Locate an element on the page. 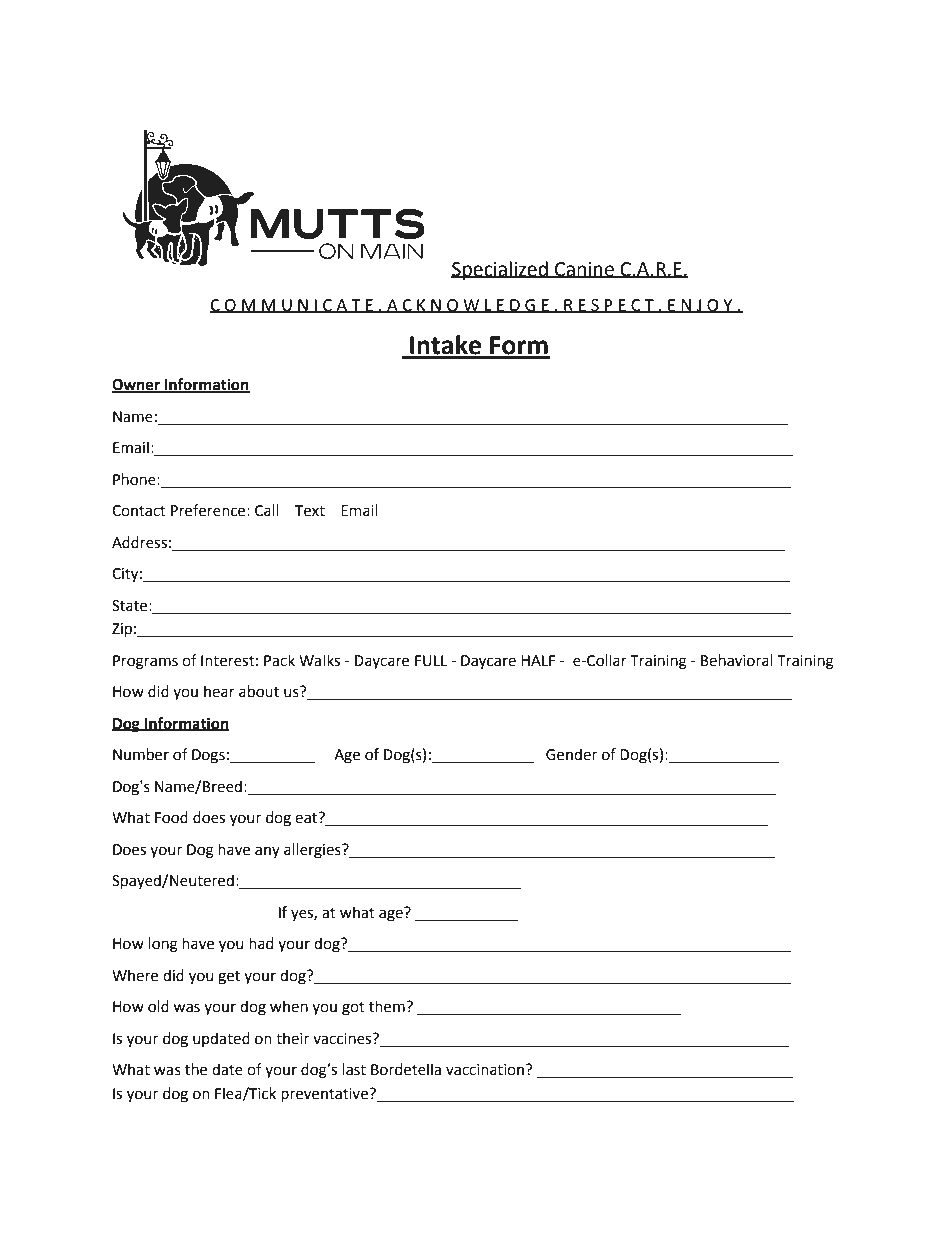 Image resolution: width=952 pixels, height=1233 pixels. any is located at coordinates (267, 852).
